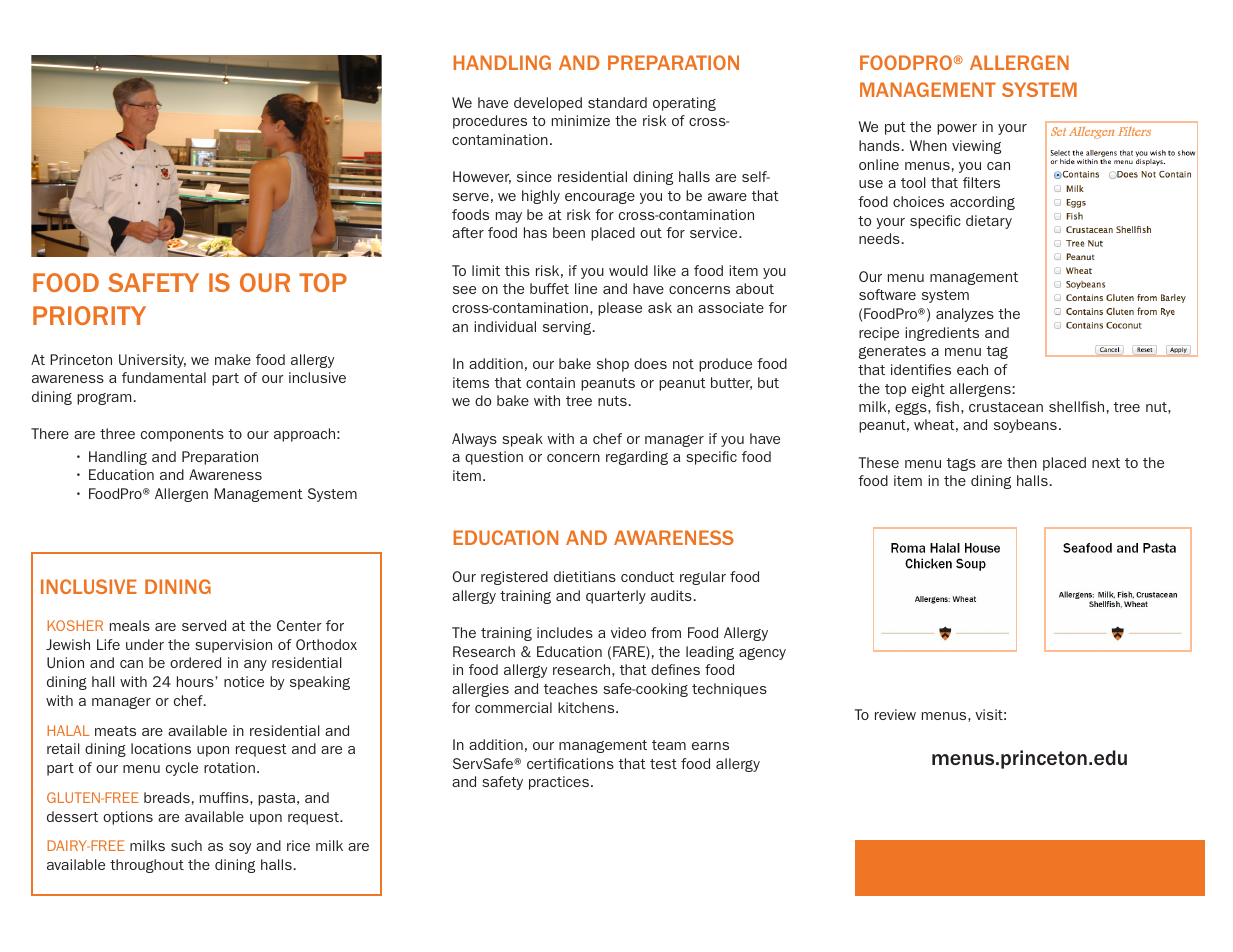 This document has height=952, width=1233. What do you see at coordinates (587, 707) in the document?
I see `kitchens` at bounding box center [587, 707].
